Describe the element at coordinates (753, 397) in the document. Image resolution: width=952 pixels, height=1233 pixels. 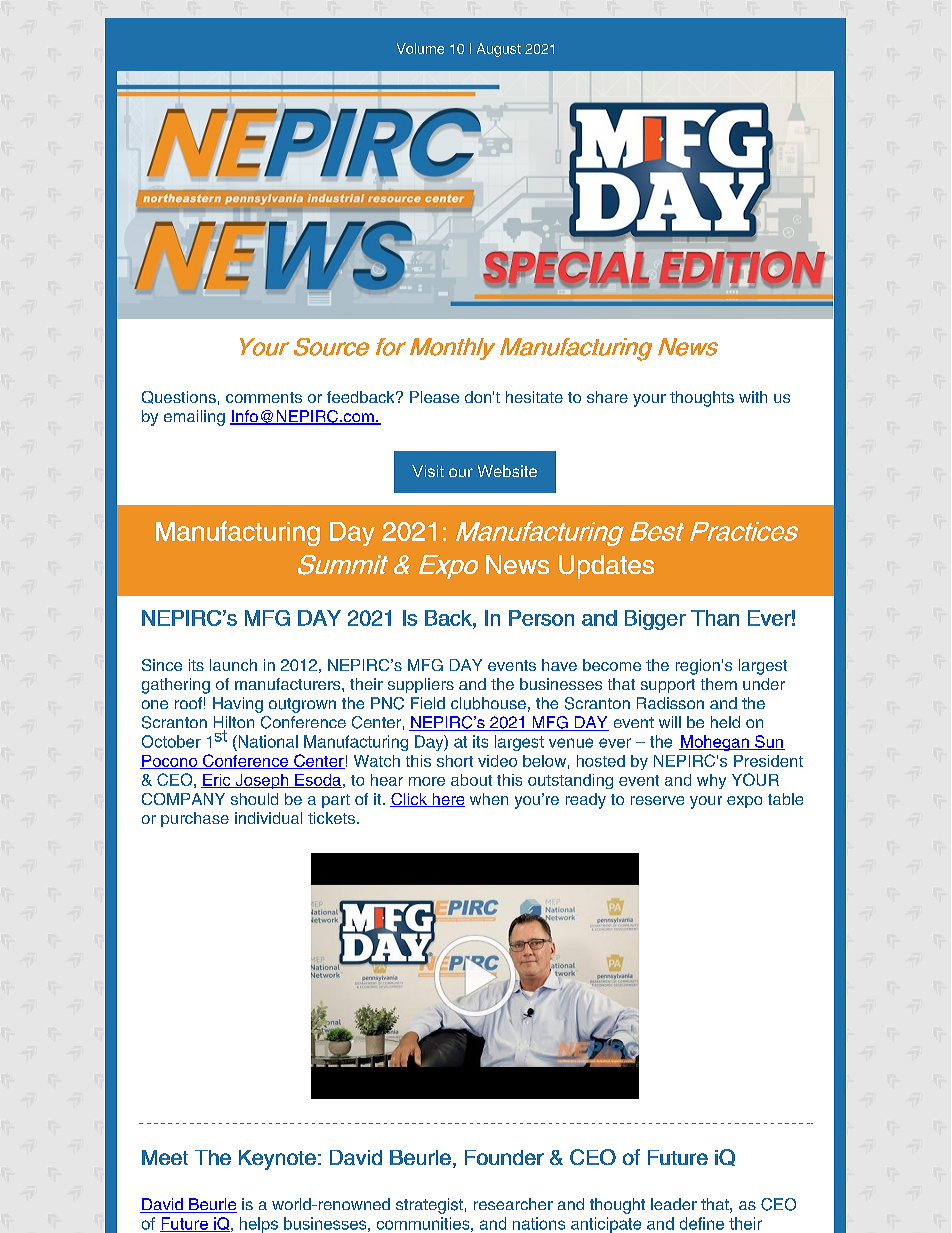
I see `with` at that location.
